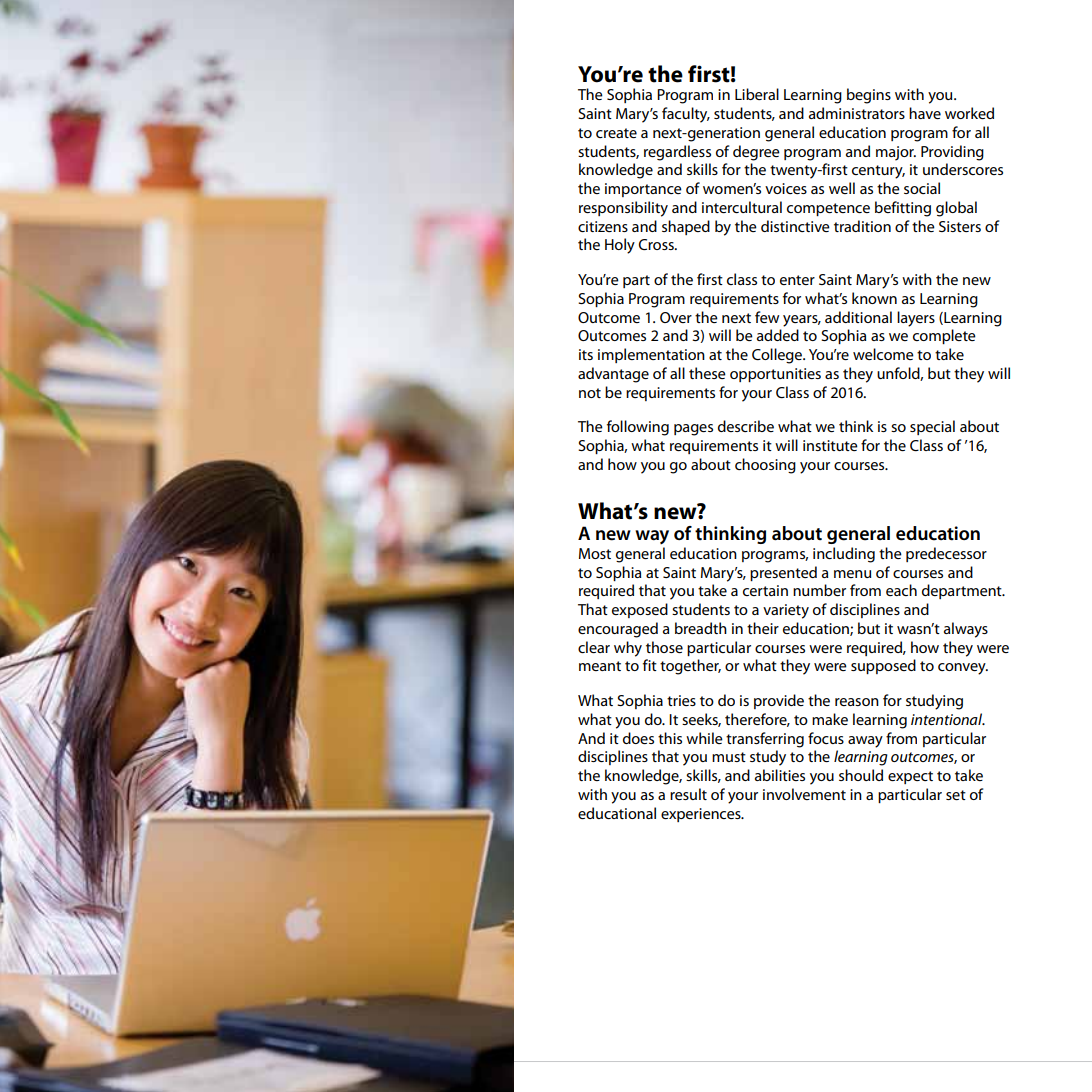  I want to click on each, so click(901, 590).
